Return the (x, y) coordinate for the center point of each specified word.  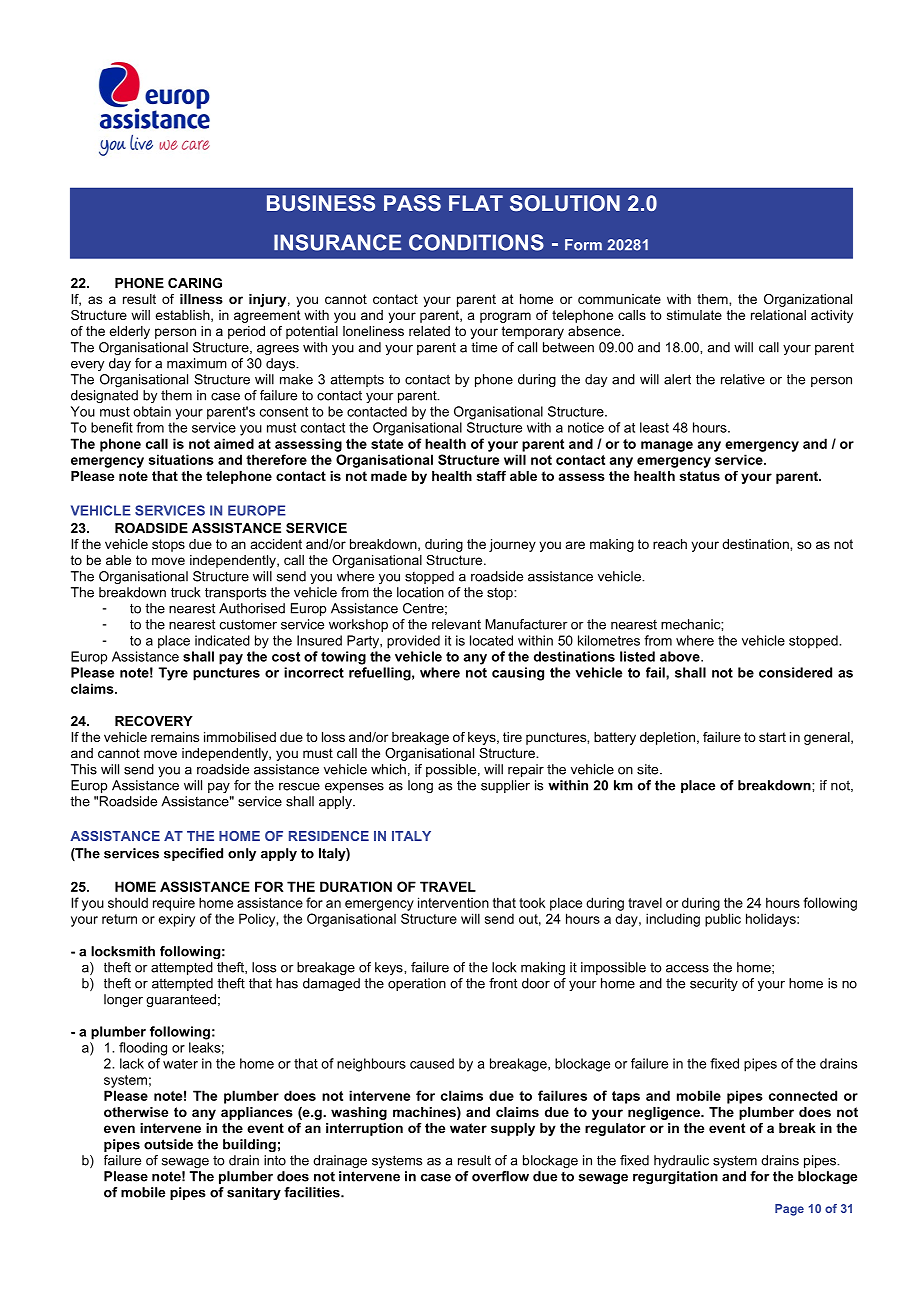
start (772, 737)
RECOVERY (154, 721)
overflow (500, 1176)
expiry (177, 920)
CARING (195, 283)
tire (512, 737)
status (700, 476)
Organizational (808, 300)
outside (168, 1144)
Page (789, 1210)
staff (491, 476)
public (723, 920)
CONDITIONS (476, 242)
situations (181, 459)
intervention (453, 902)
